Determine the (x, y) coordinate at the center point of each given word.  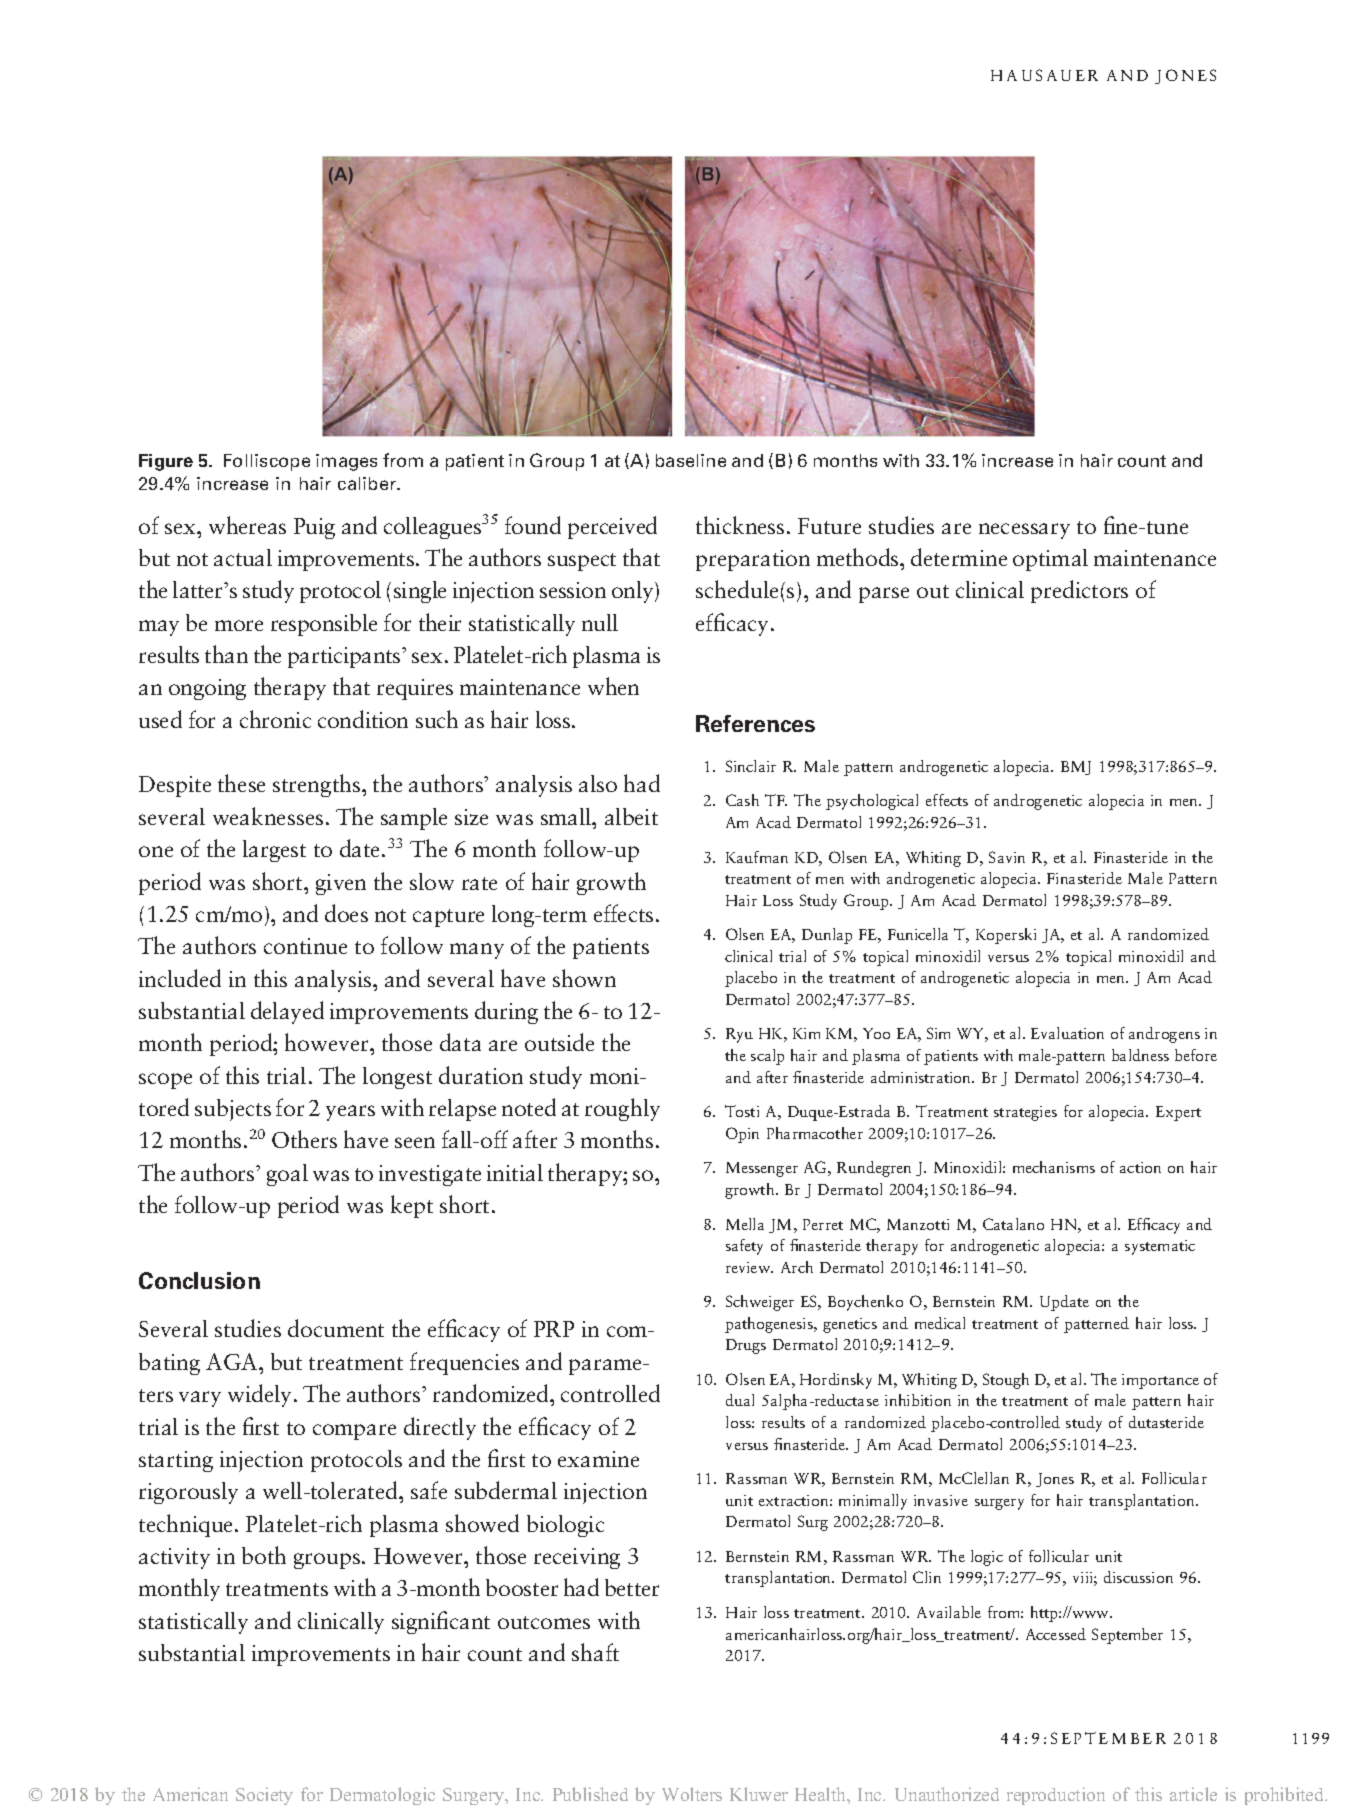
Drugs (746, 1346)
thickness (740, 525)
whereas (247, 525)
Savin (1007, 857)
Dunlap (827, 936)
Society (264, 1796)
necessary (1024, 531)
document (336, 1328)
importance (1160, 1381)
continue (305, 946)
